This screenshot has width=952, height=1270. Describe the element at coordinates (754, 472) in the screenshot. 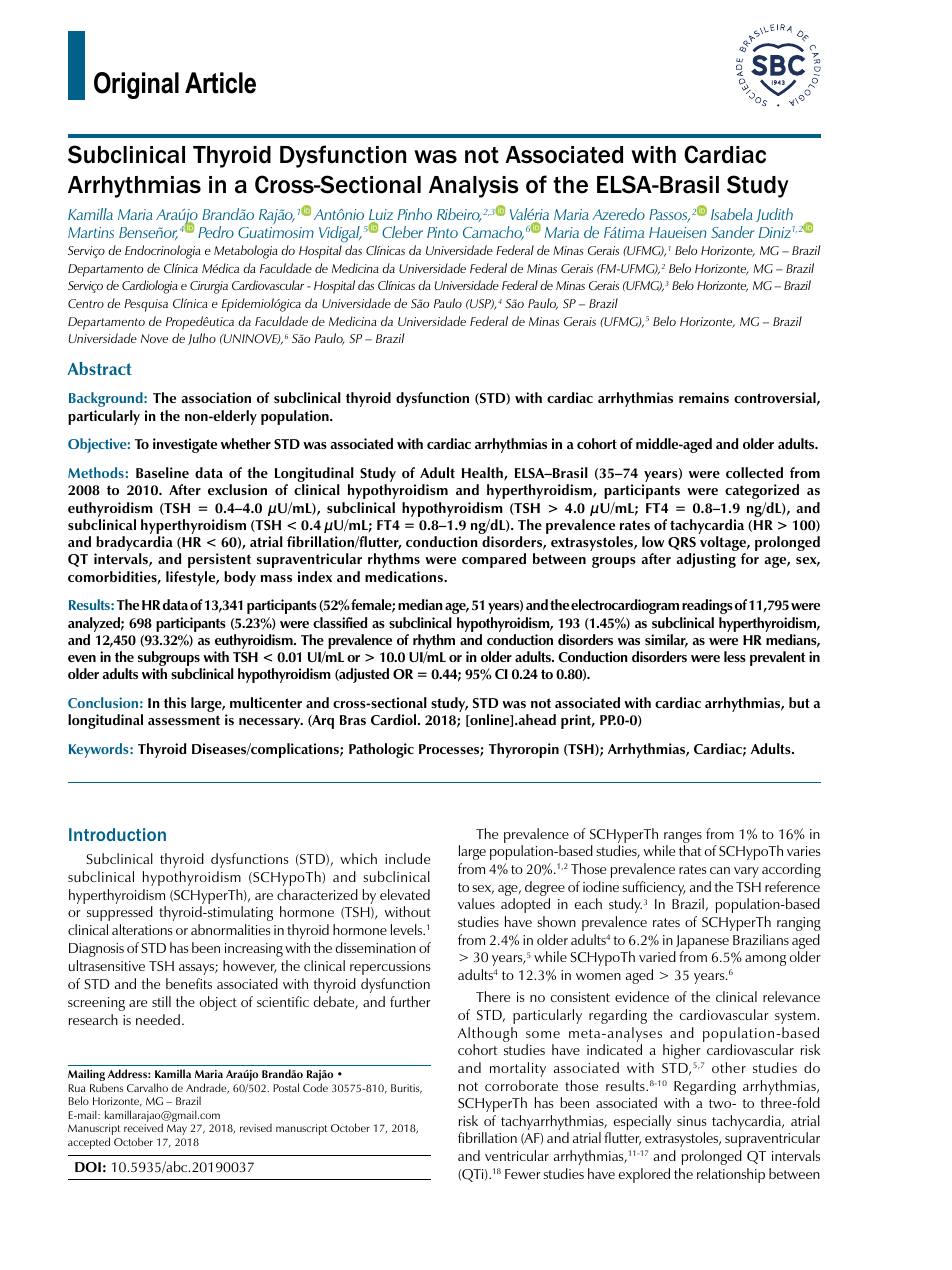

I see `collected` at that location.
